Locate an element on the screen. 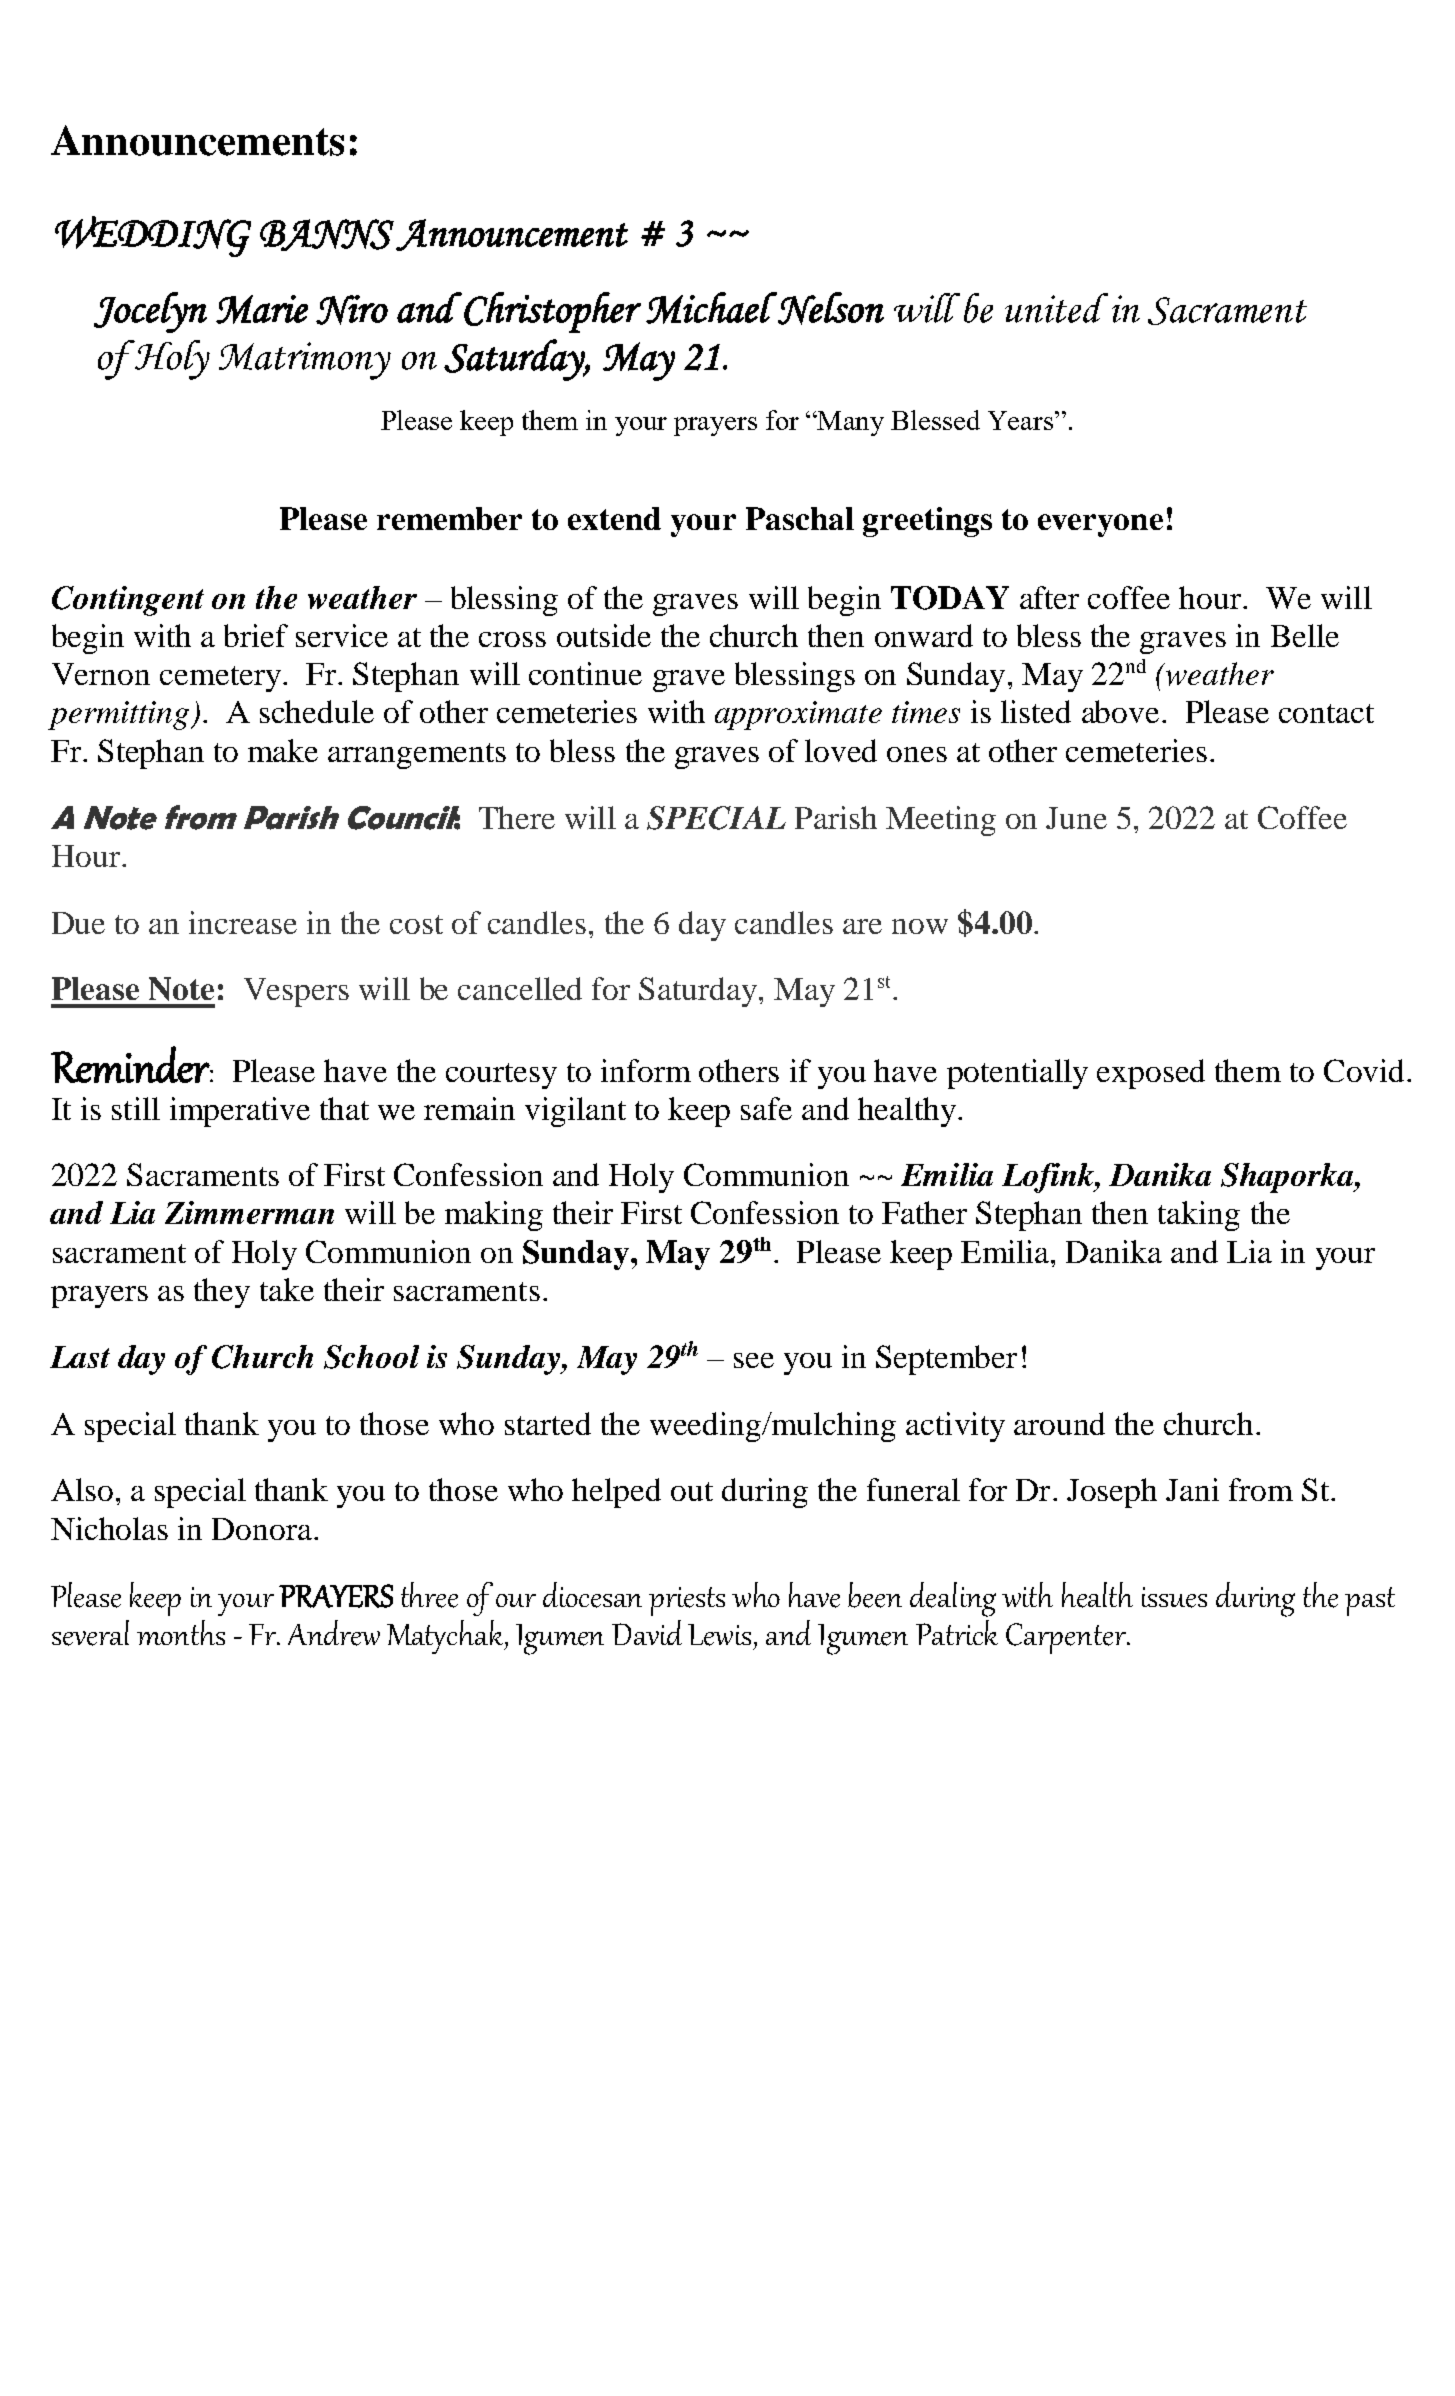  cemetery is located at coordinates (220, 679).
